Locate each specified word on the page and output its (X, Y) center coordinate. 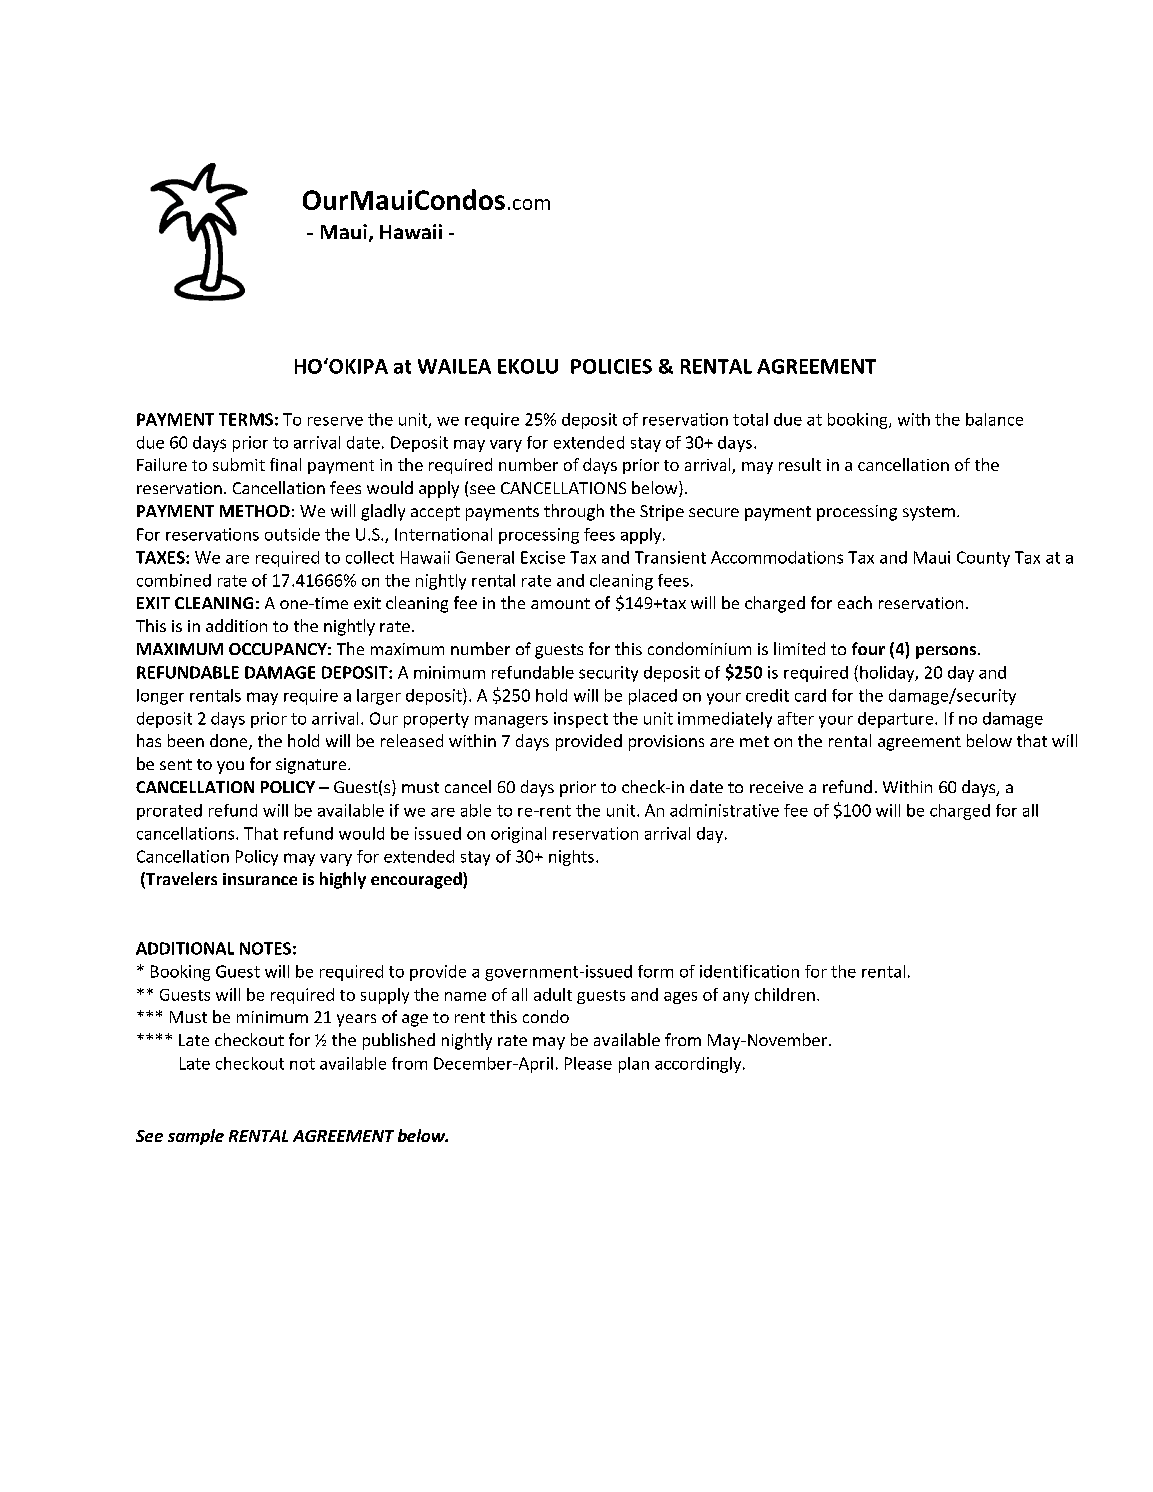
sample (196, 1137)
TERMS (246, 419)
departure (897, 720)
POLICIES (611, 366)
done (230, 742)
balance (994, 419)
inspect (581, 720)
